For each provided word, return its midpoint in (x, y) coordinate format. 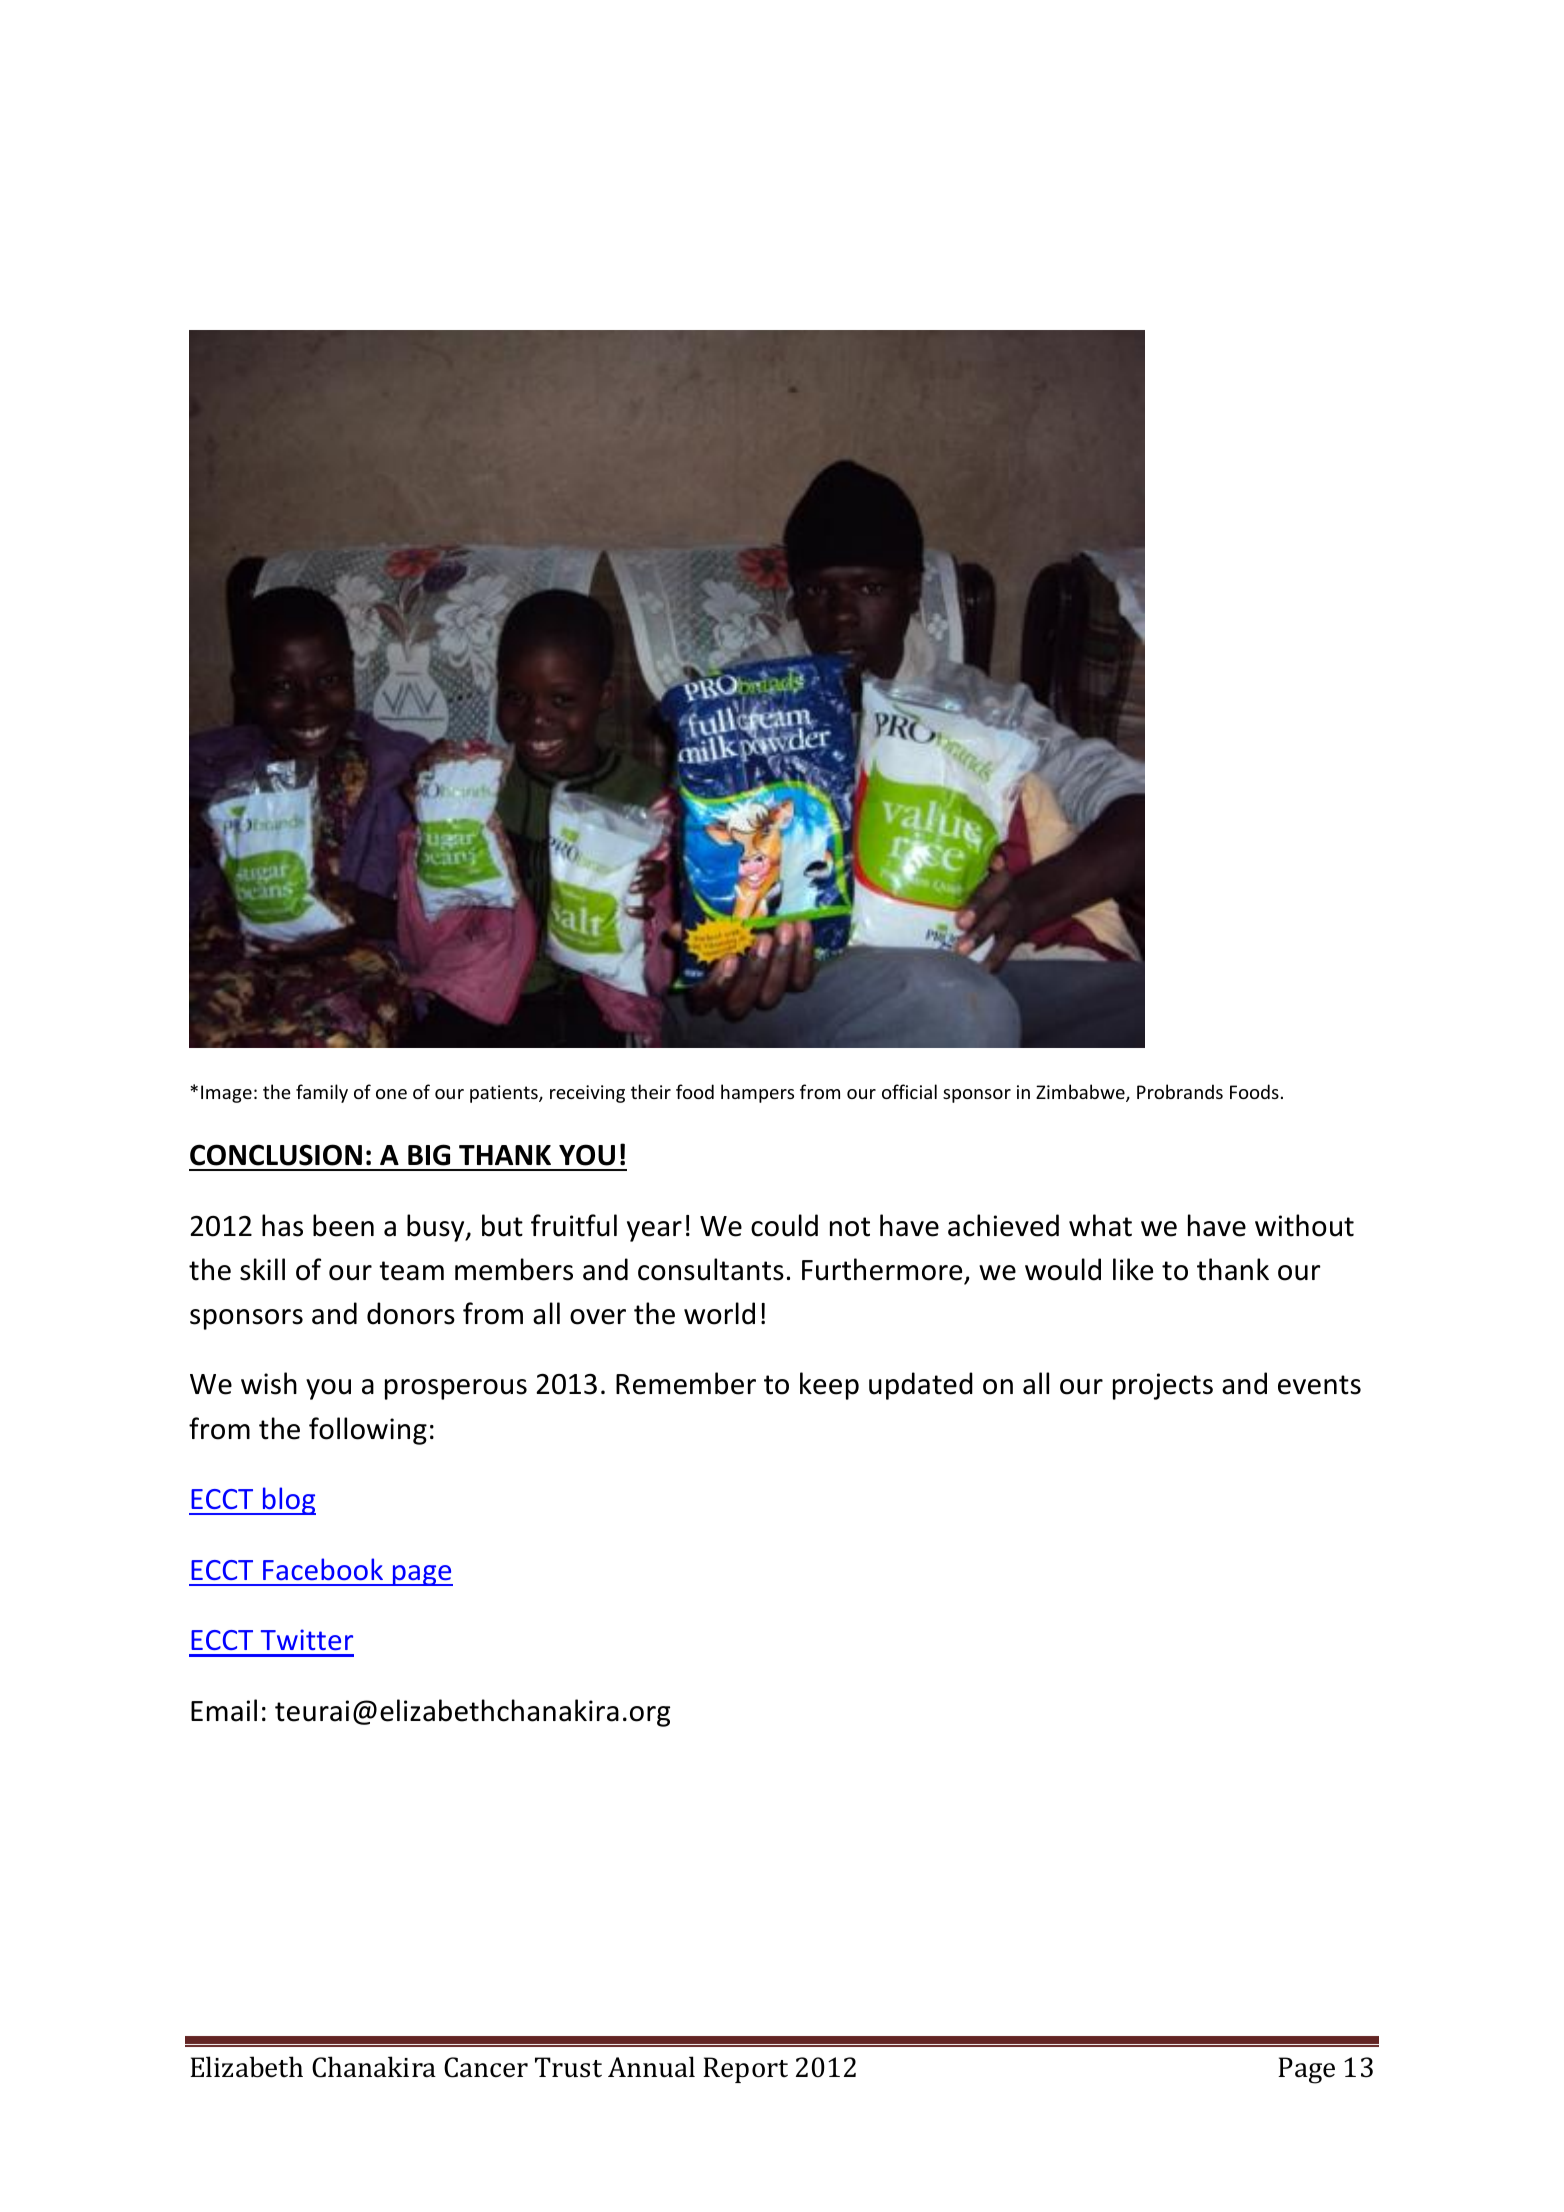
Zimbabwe (1081, 1093)
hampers (757, 1093)
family (322, 1093)
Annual (651, 2067)
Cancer (486, 2067)
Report (745, 2070)
